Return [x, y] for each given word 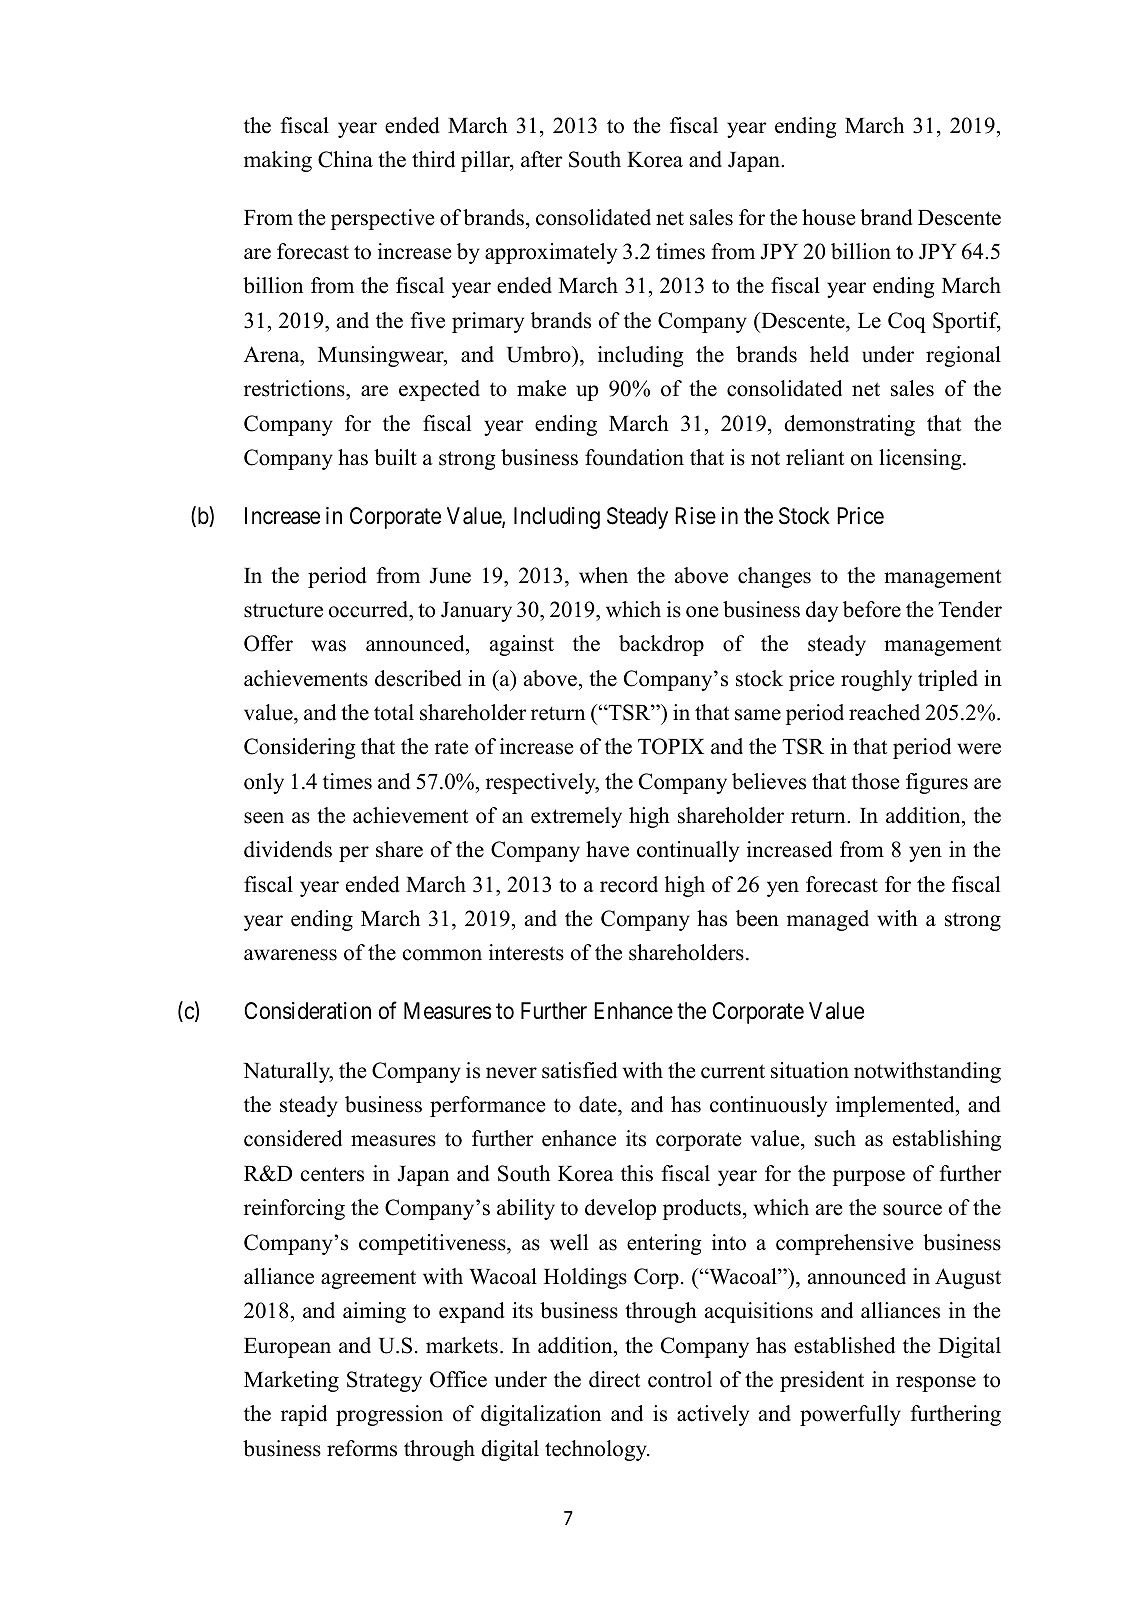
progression [389, 1415]
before [872, 609]
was [328, 646]
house [828, 217]
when [603, 575]
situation [810, 1070]
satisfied [579, 1070]
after [542, 159]
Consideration [307, 1011]
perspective [382, 219]
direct [614, 1379]
